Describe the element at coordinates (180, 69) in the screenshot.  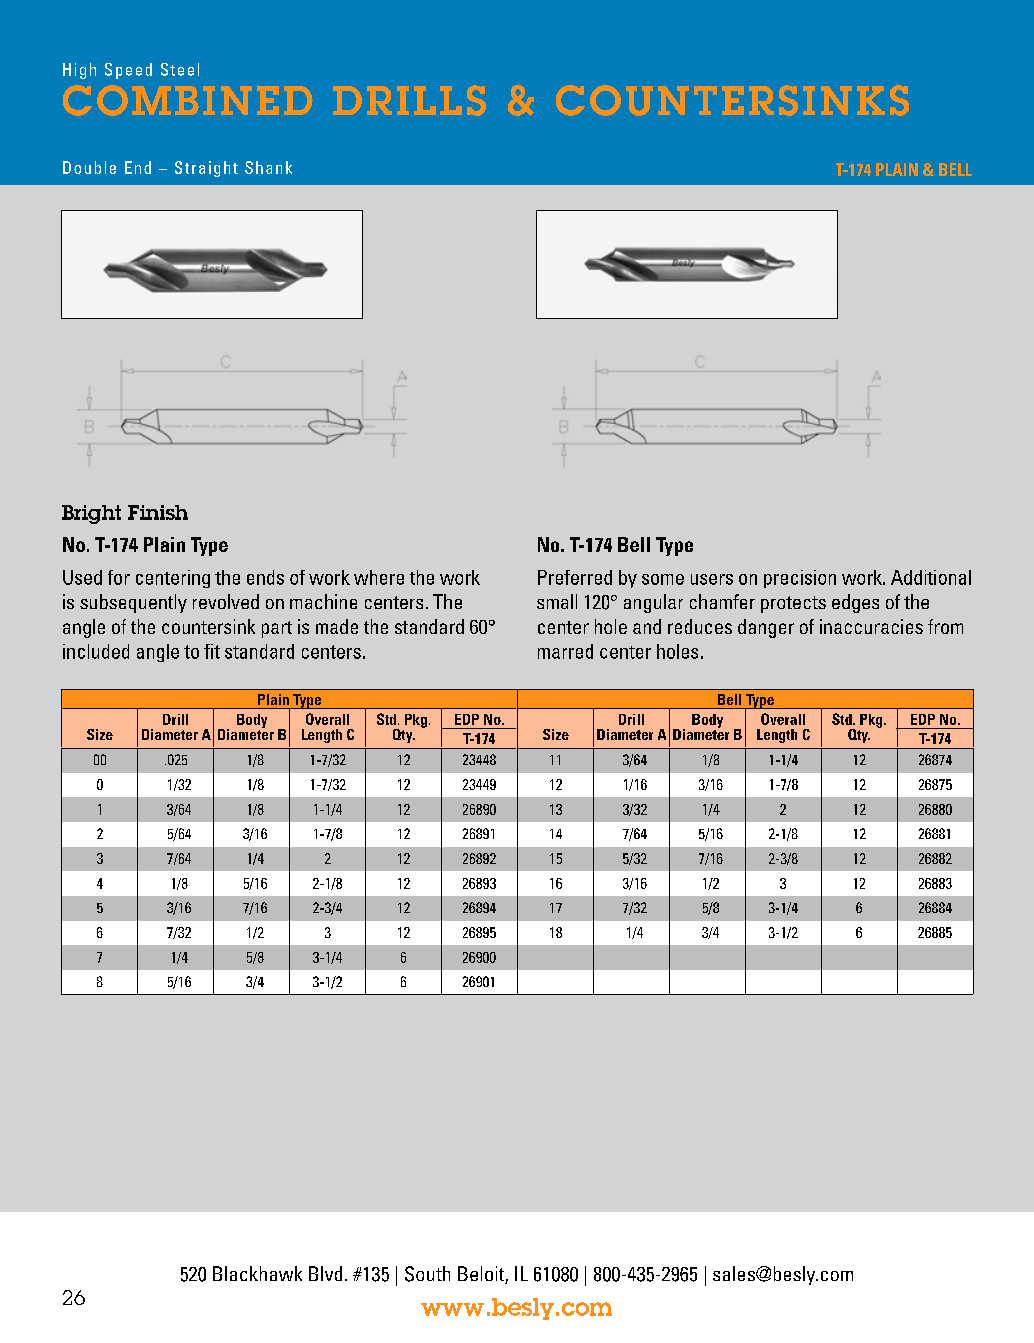
I see `Steel` at that location.
